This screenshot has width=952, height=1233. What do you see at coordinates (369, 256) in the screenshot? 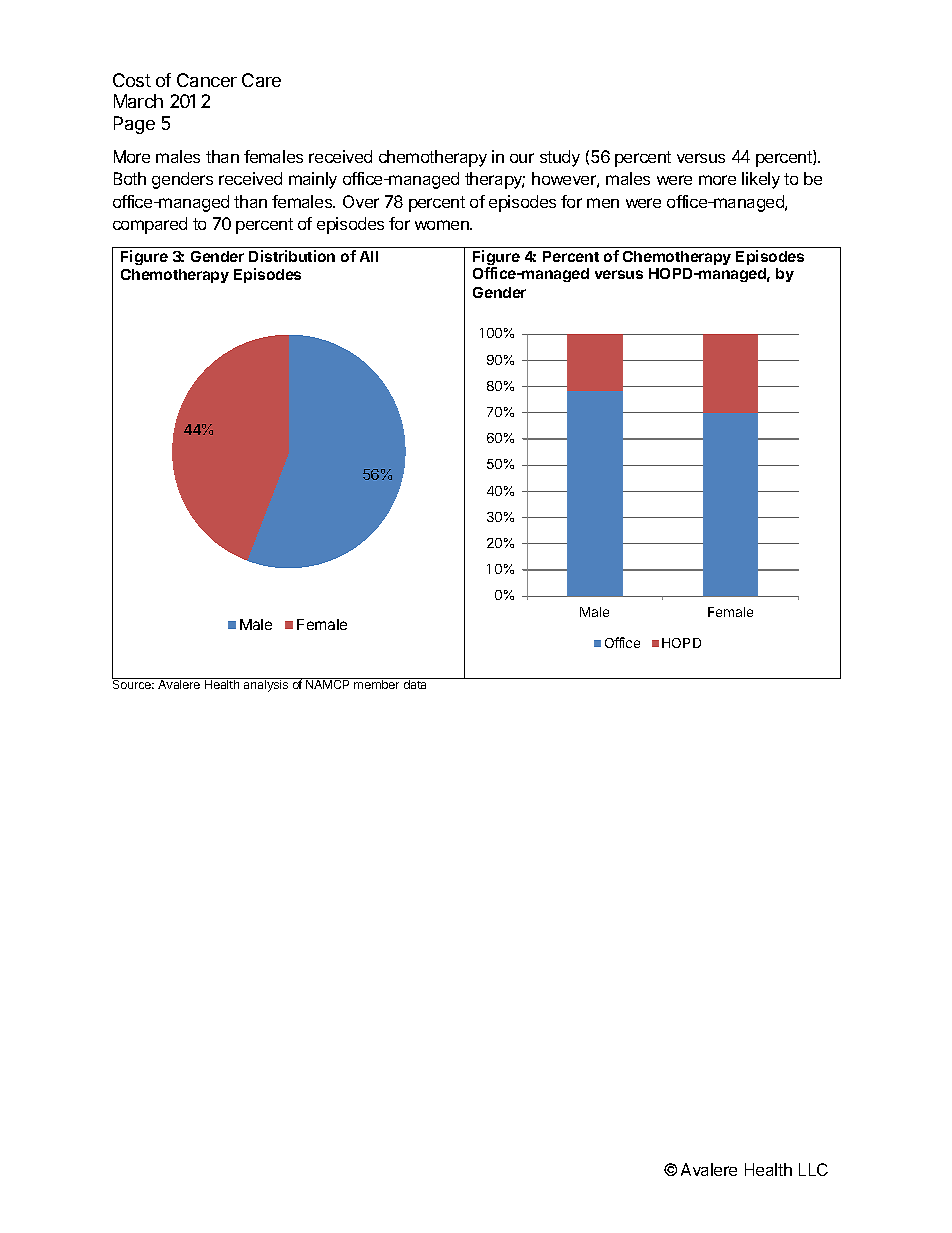
I see `All` at bounding box center [369, 256].
